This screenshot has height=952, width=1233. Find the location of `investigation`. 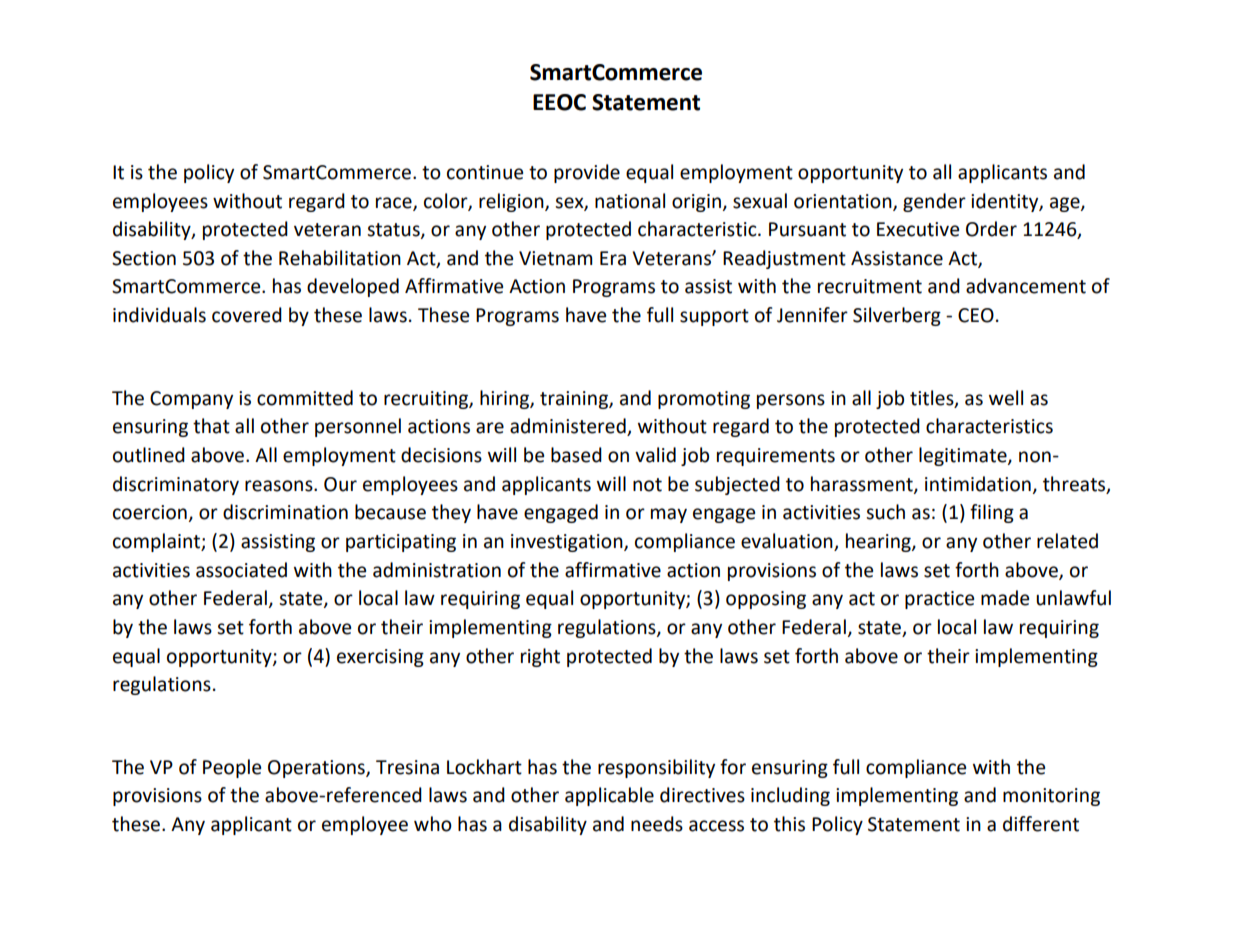

investigation is located at coordinates (568, 543).
